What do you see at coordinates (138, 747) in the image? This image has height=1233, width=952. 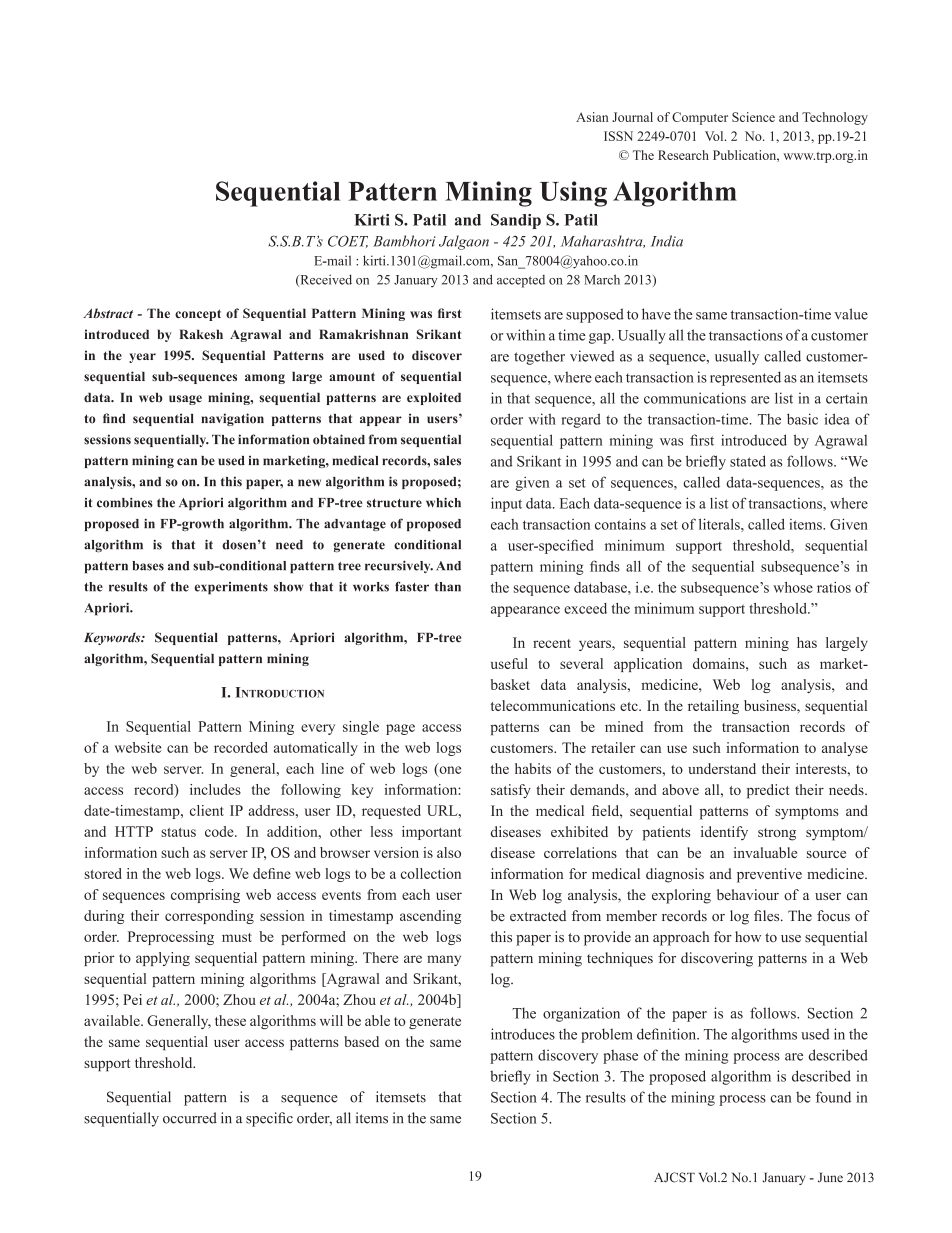 I see `website` at bounding box center [138, 747].
